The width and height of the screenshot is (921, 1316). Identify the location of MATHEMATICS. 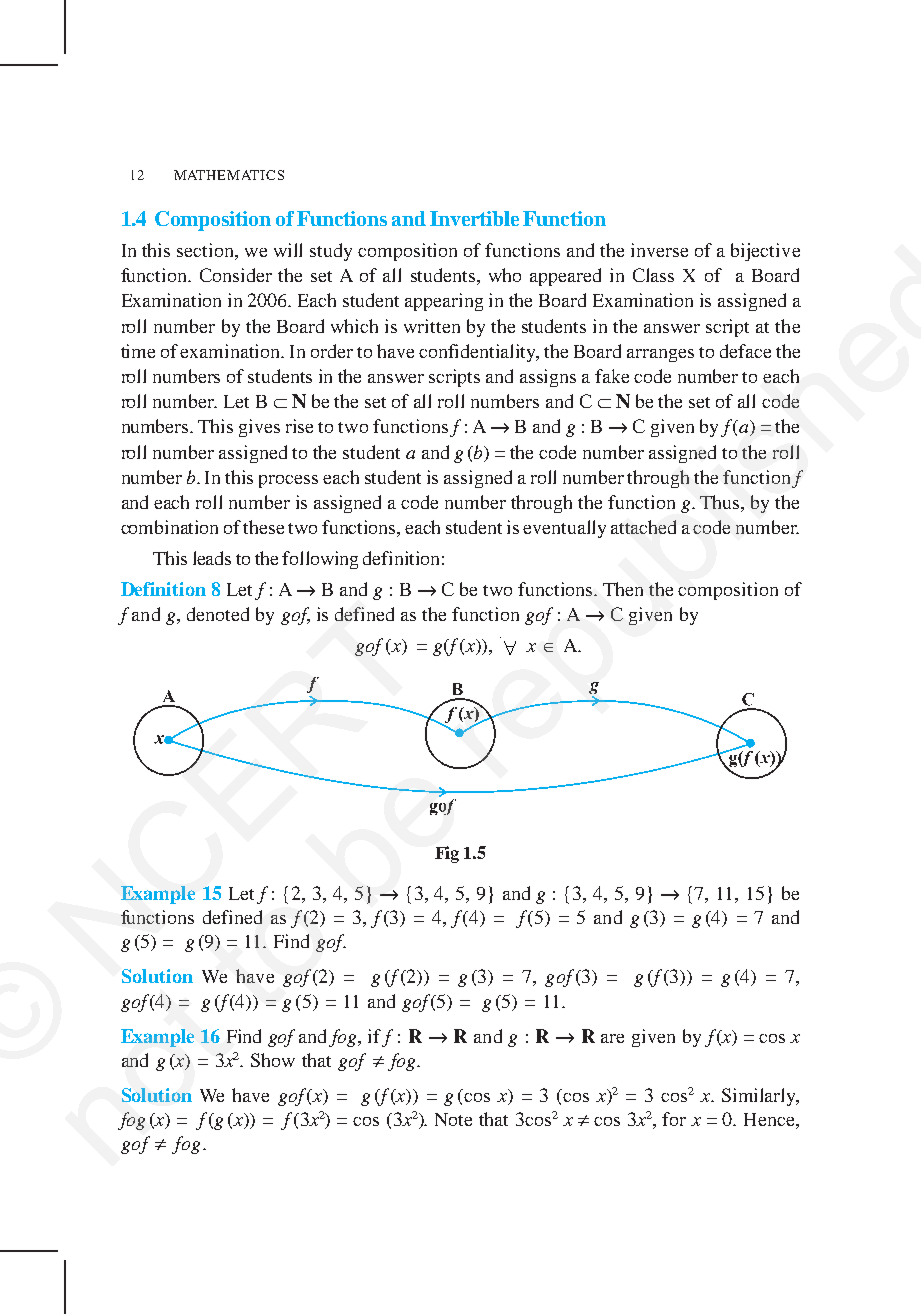
(229, 175).
